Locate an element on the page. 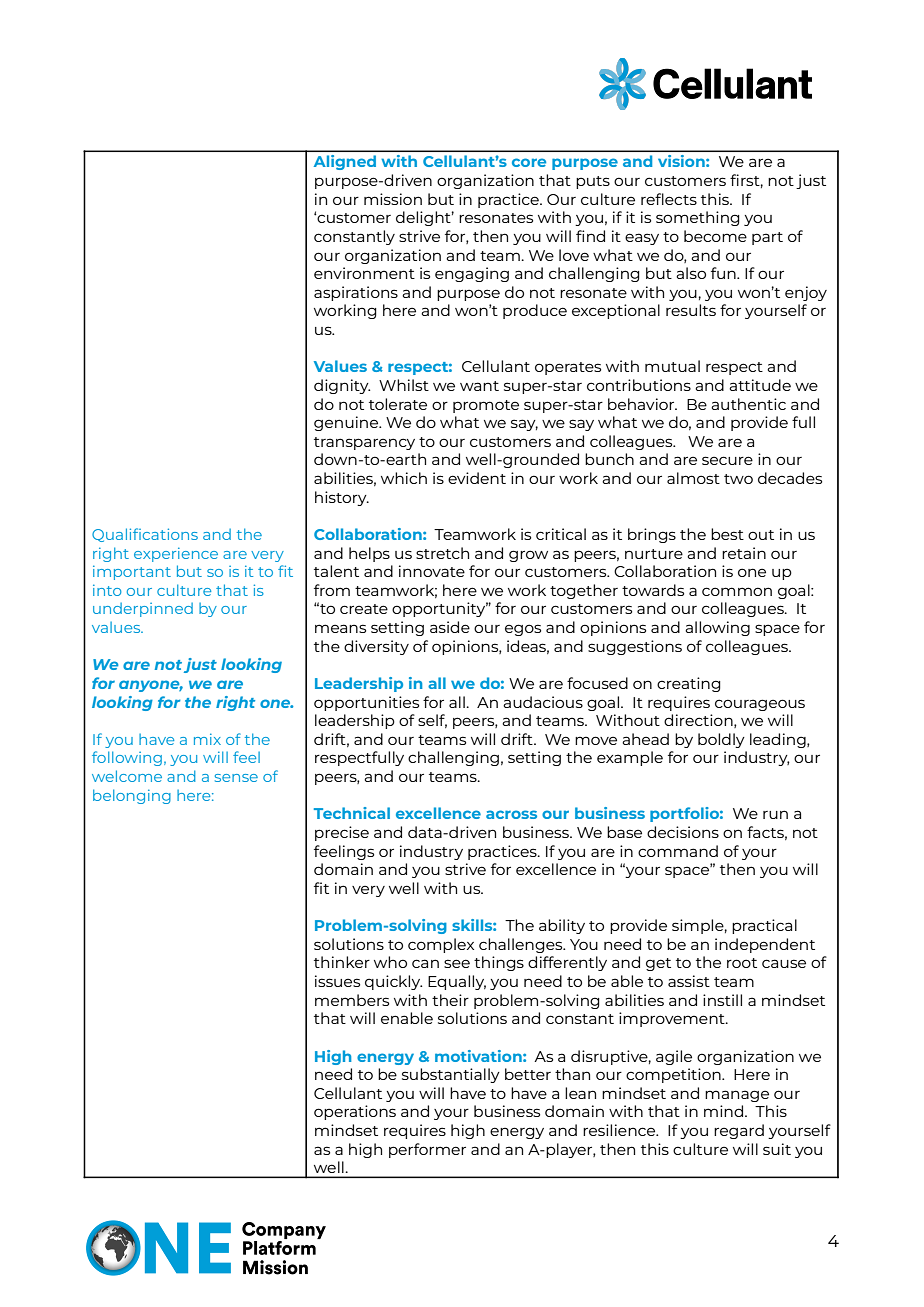 The height and width of the image is (1307, 924). want is located at coordinates (479, 386).
